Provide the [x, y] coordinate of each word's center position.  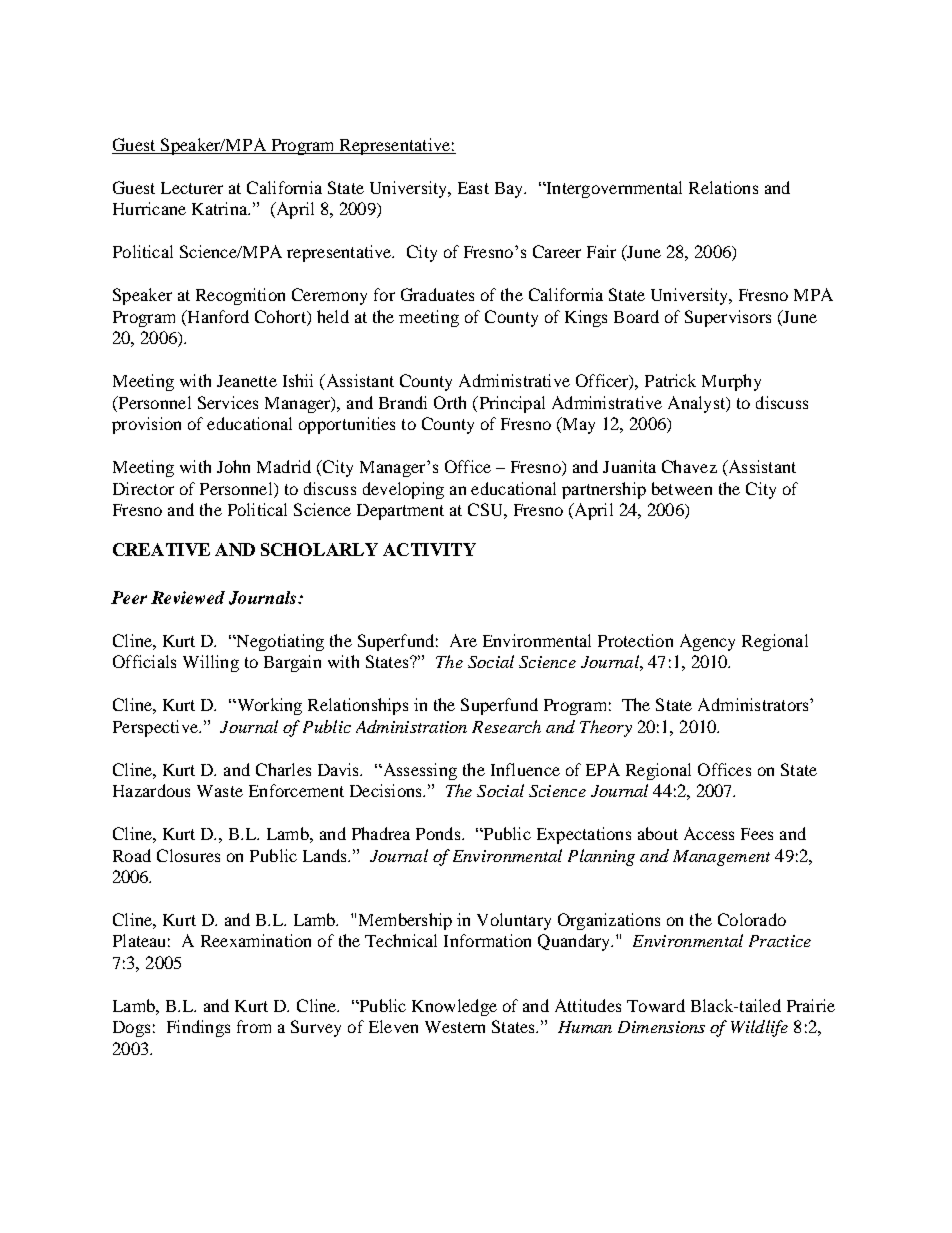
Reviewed [188, 597]
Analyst [698, 404]
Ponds [439, 833]
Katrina [221, 208]
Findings [198, 1028]
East [473, 188]
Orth [450, 402]
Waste [220, 791]
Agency [707, 642]
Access [709, 833]
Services [228, 402]
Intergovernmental [613, 189]
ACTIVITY [429, 549]
